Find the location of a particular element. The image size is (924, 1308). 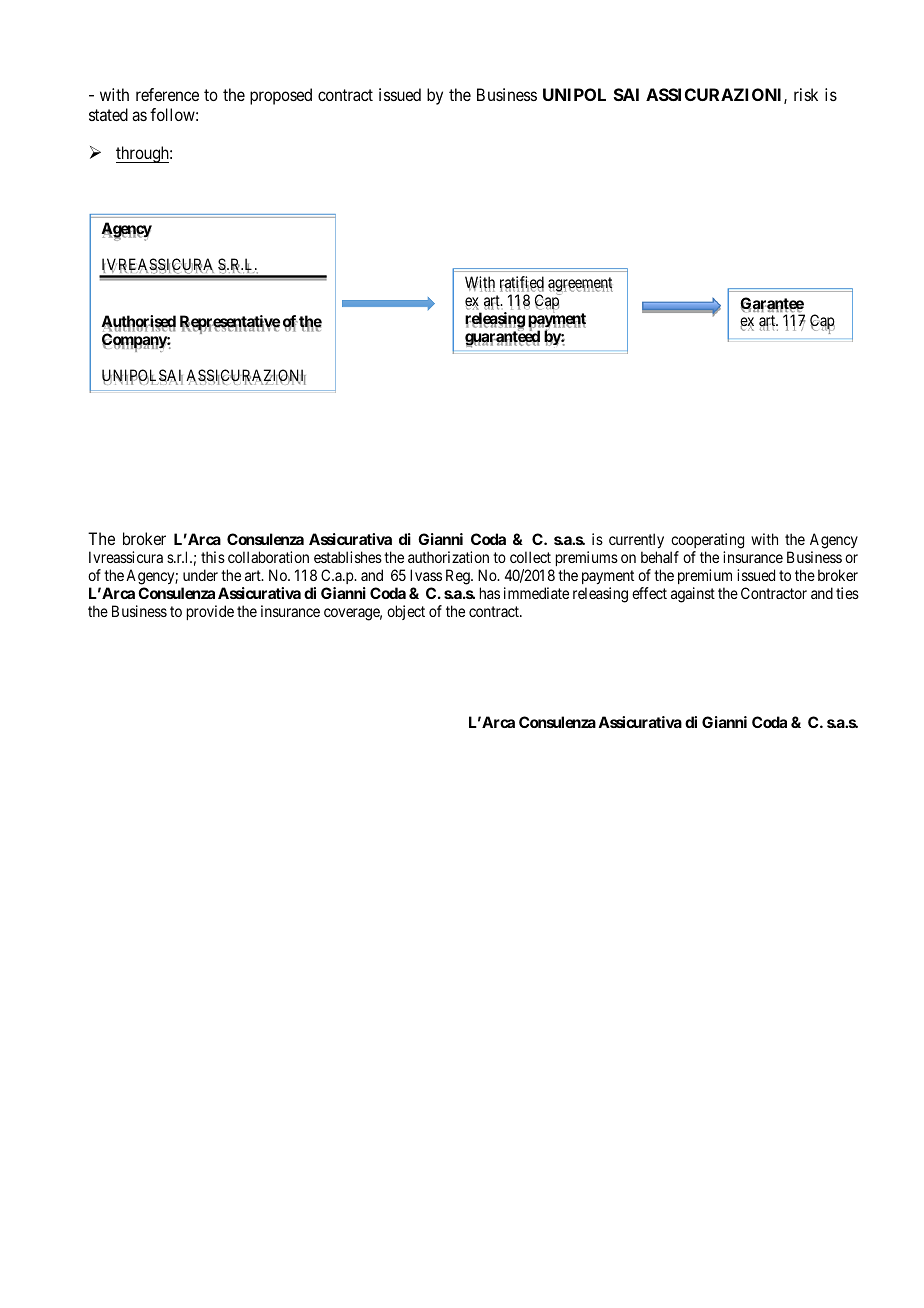

agreement is located at coordinates (580, 285).
